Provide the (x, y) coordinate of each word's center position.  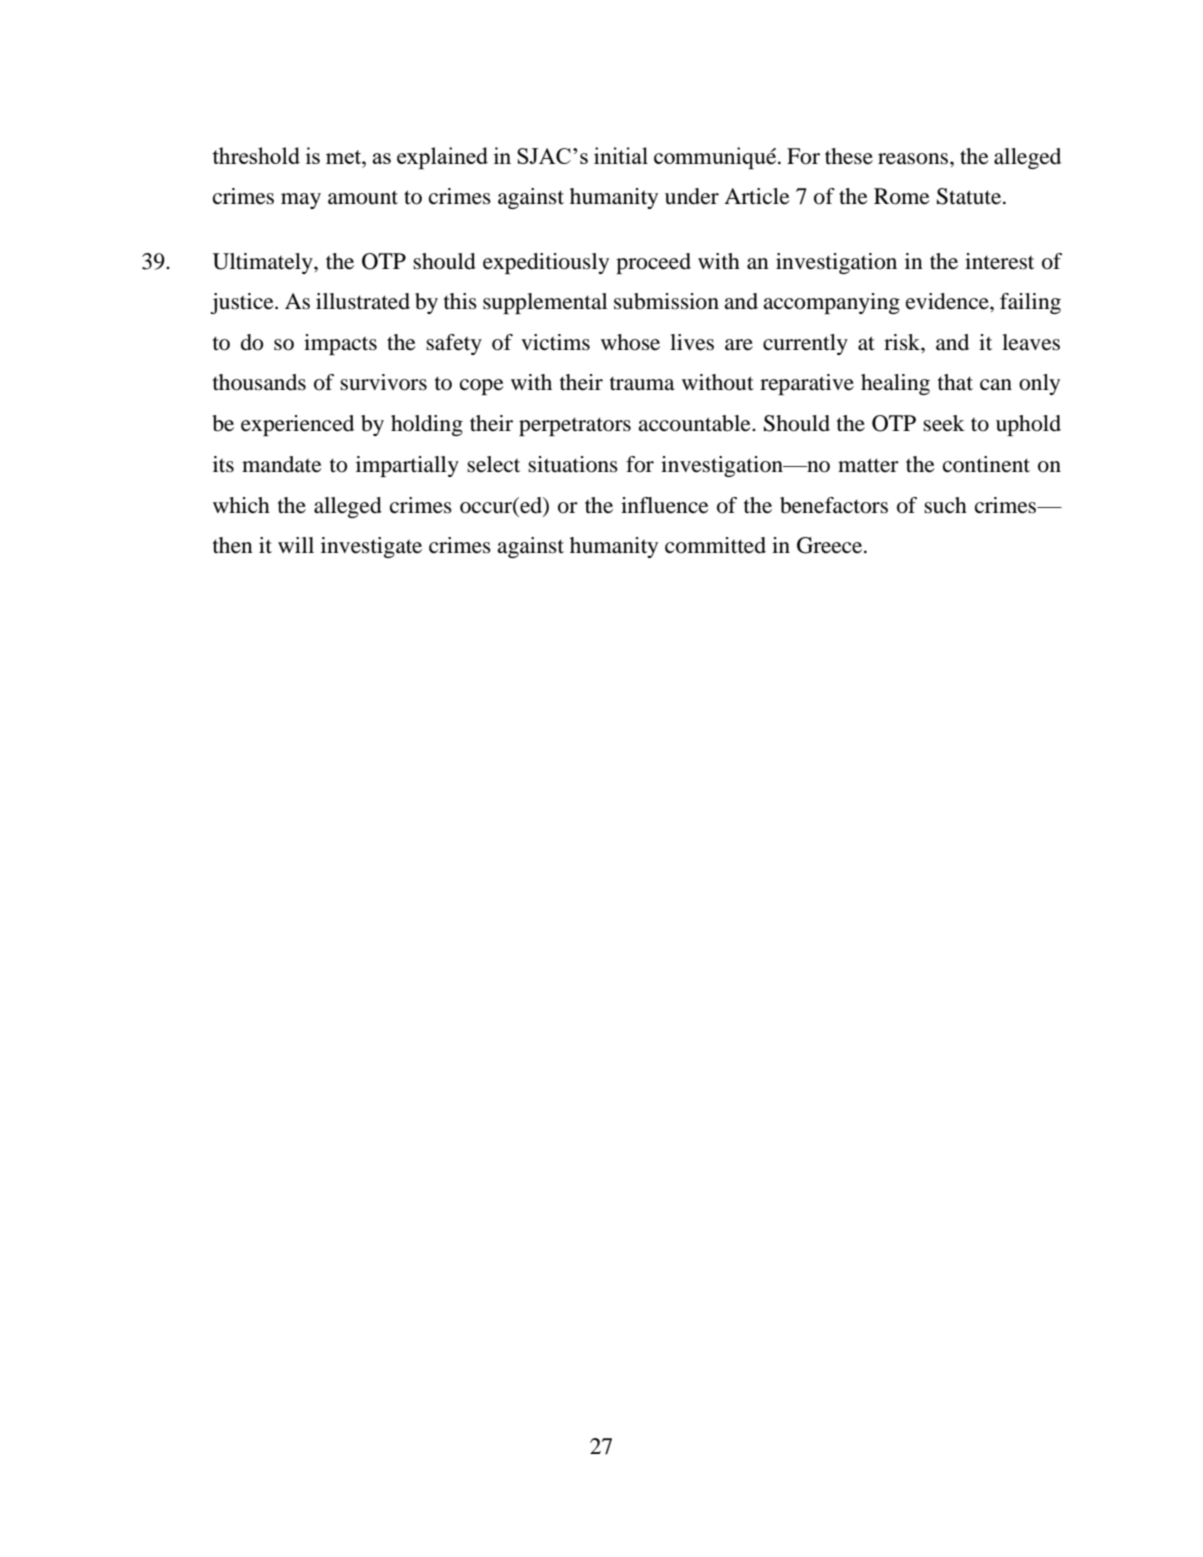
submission (666, 301)
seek (944, 423)
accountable (695, 423)
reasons (914, 159)
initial (621, 155)
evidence (948, 301)
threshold (256, 155)
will (296, 545)
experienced (297, 425)
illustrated (363, 301)
